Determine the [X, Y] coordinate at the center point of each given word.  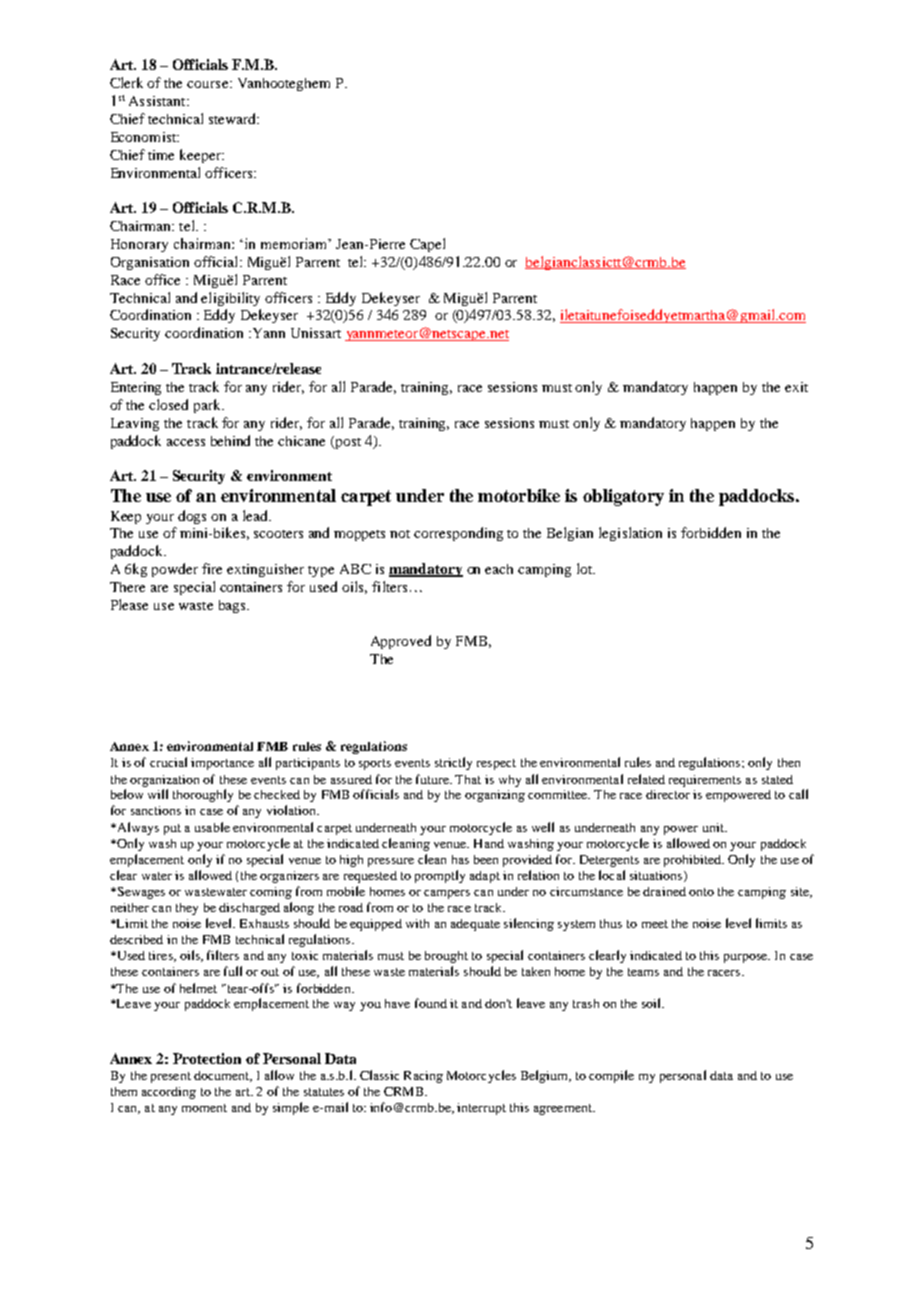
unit [714, 827]
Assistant [158, 101]
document [223, 1076]
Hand [489, 843]
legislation [630, 534]
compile [611, 1076]
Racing [423, 1077]
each [499, 569]
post [347, 442]
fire [212, 568]
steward [234, 118]
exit [796, 387]
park [208, 406]
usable [212, 827]
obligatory [623, 497]
